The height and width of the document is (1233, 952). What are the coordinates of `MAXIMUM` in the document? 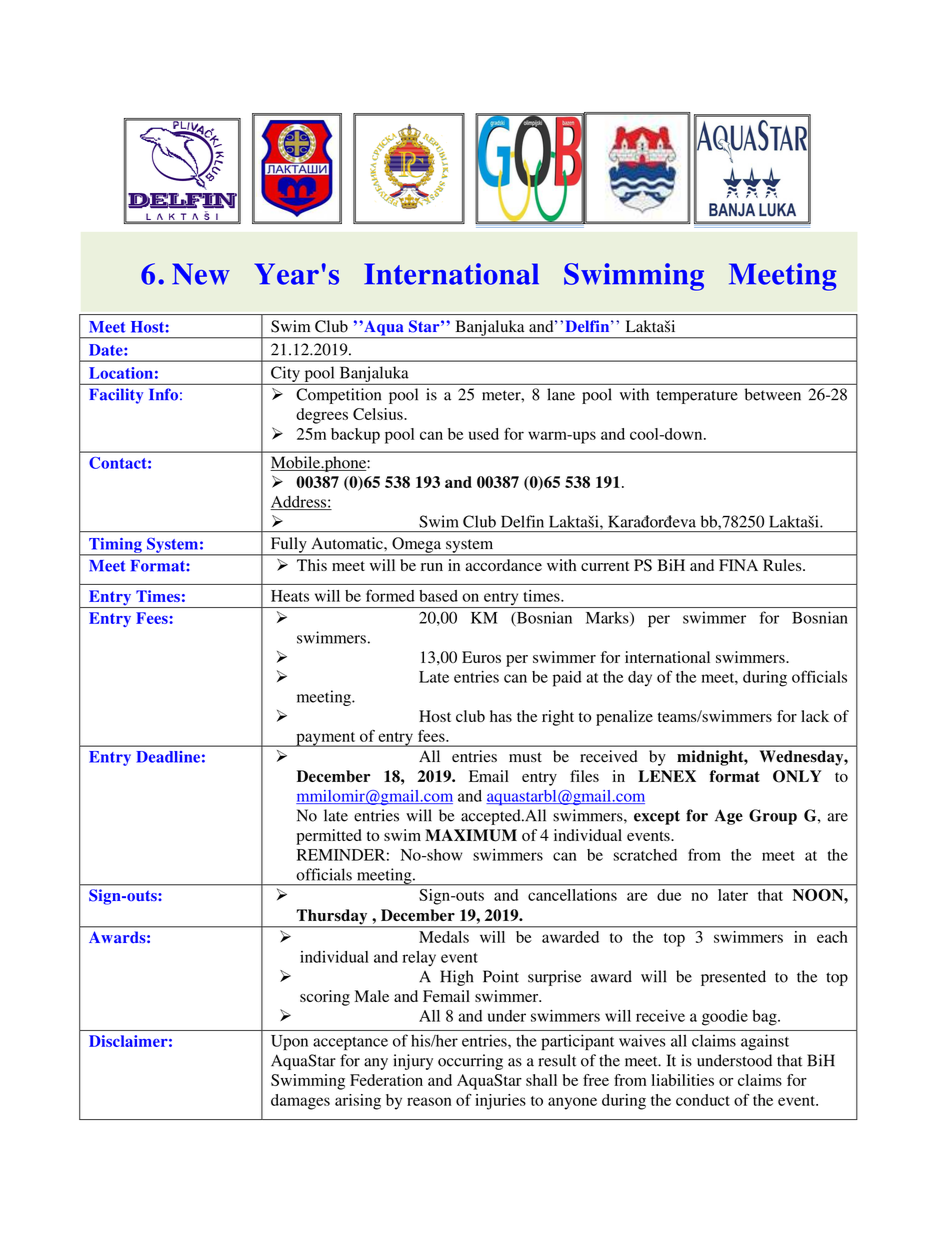 It's located at (471, 835).
